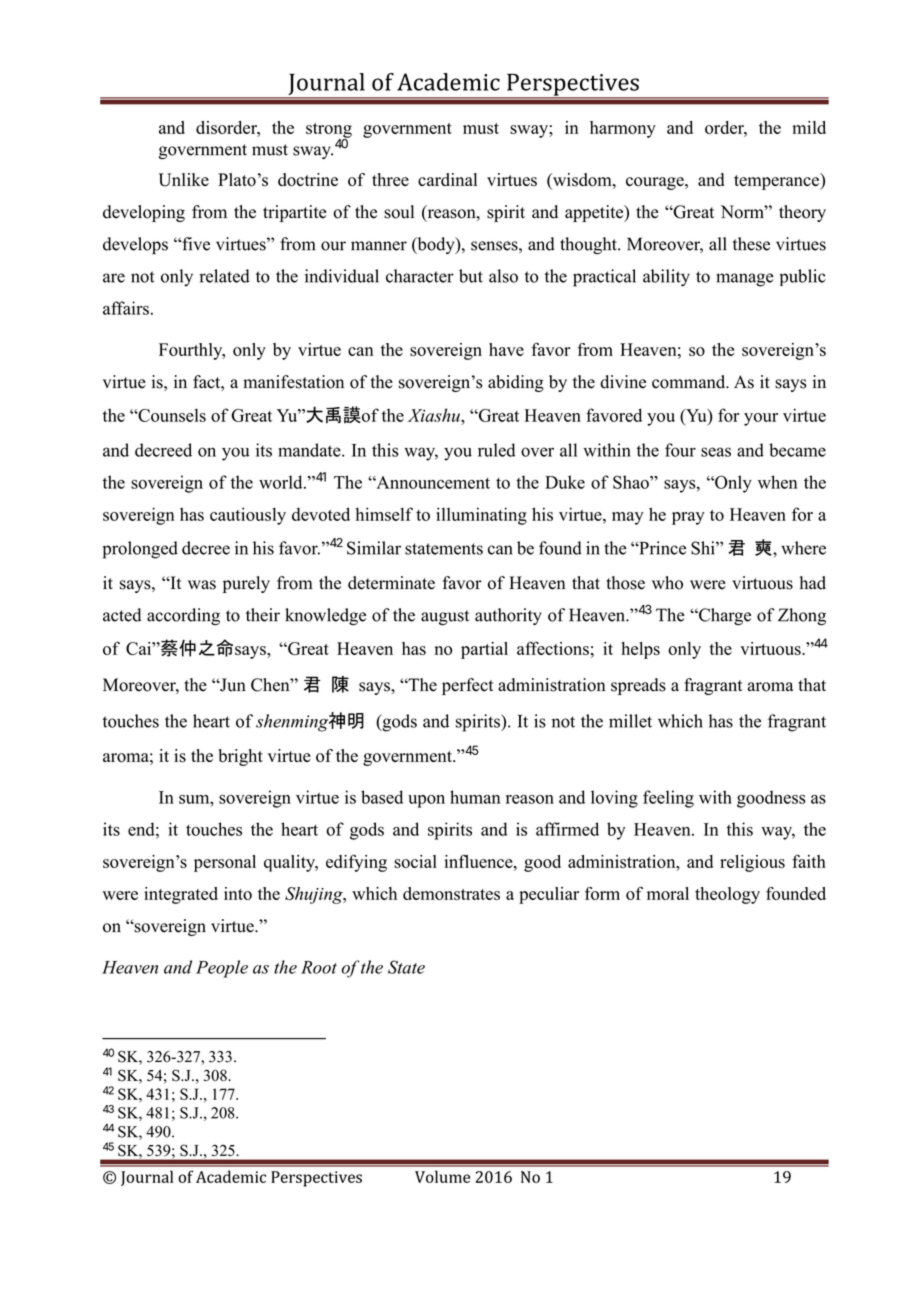 The height and width of the document is (1307, 924). Describe the element at coordinates (447, 179) in the document. I see `cardinal` at that location.
